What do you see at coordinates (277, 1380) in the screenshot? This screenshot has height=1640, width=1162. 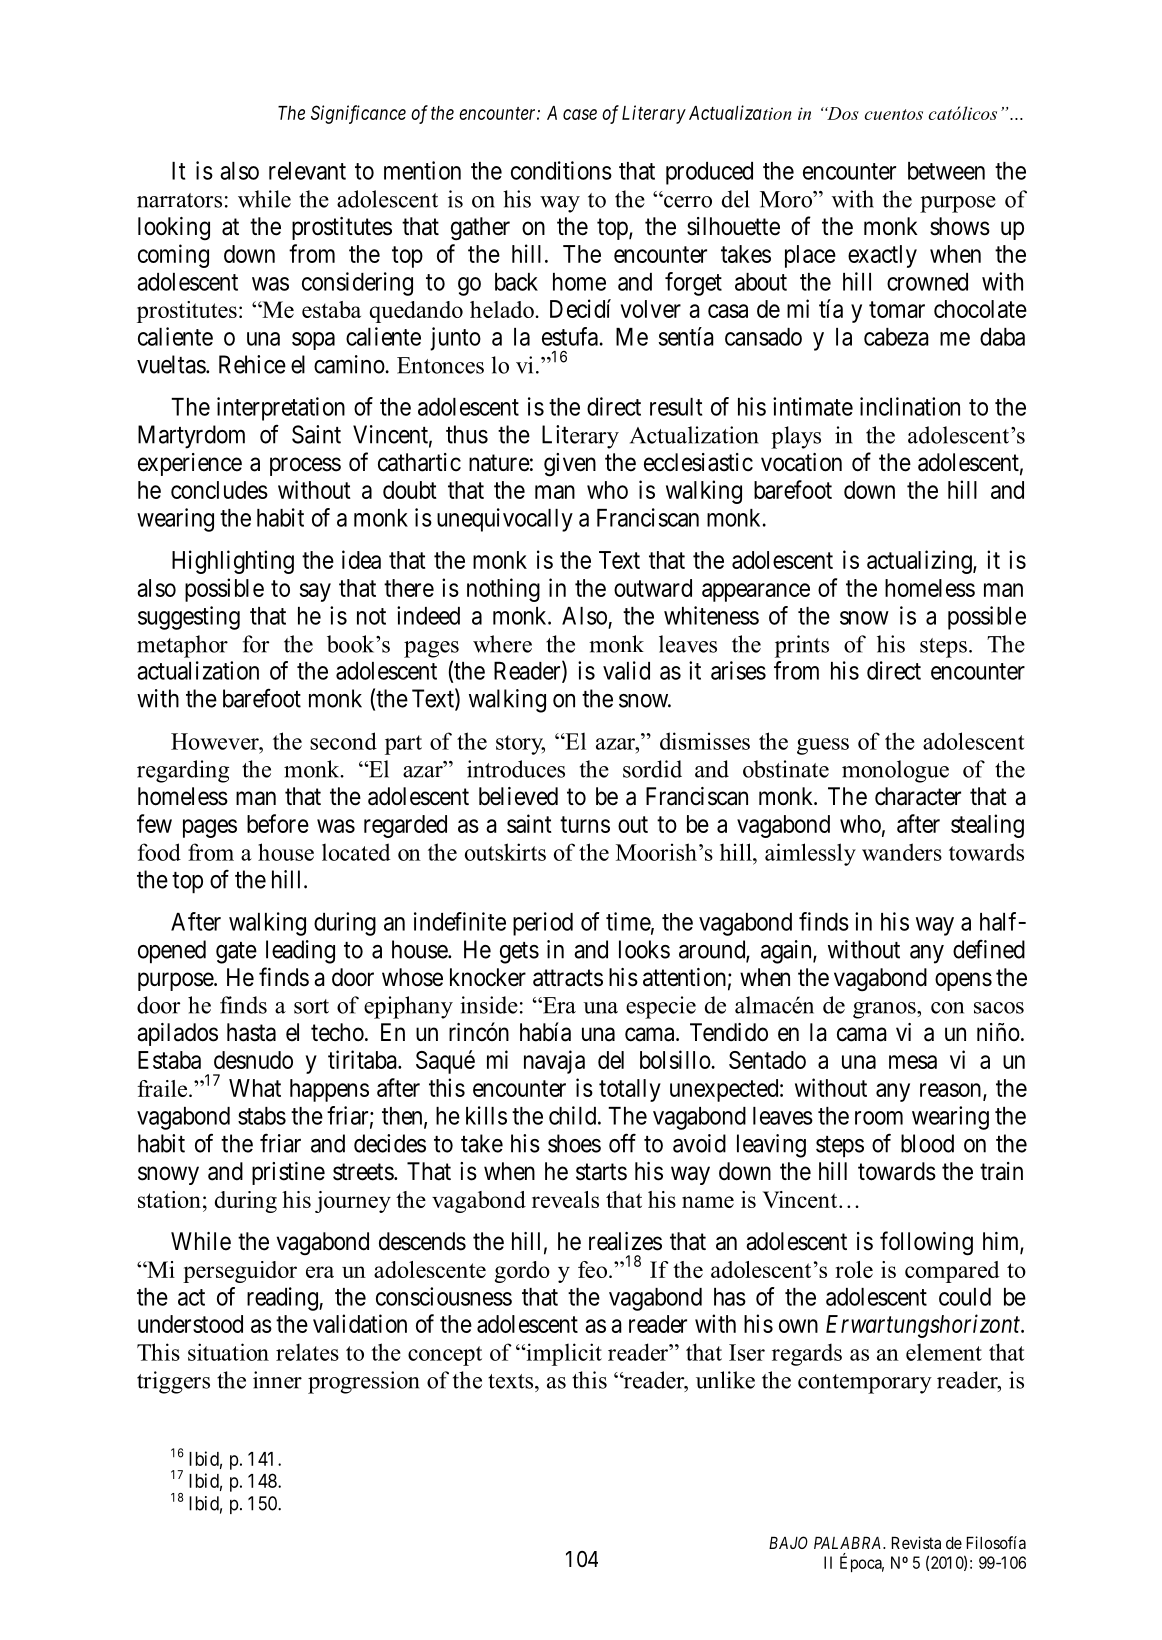 I see `inner` at bounding box center [277, 1380].
